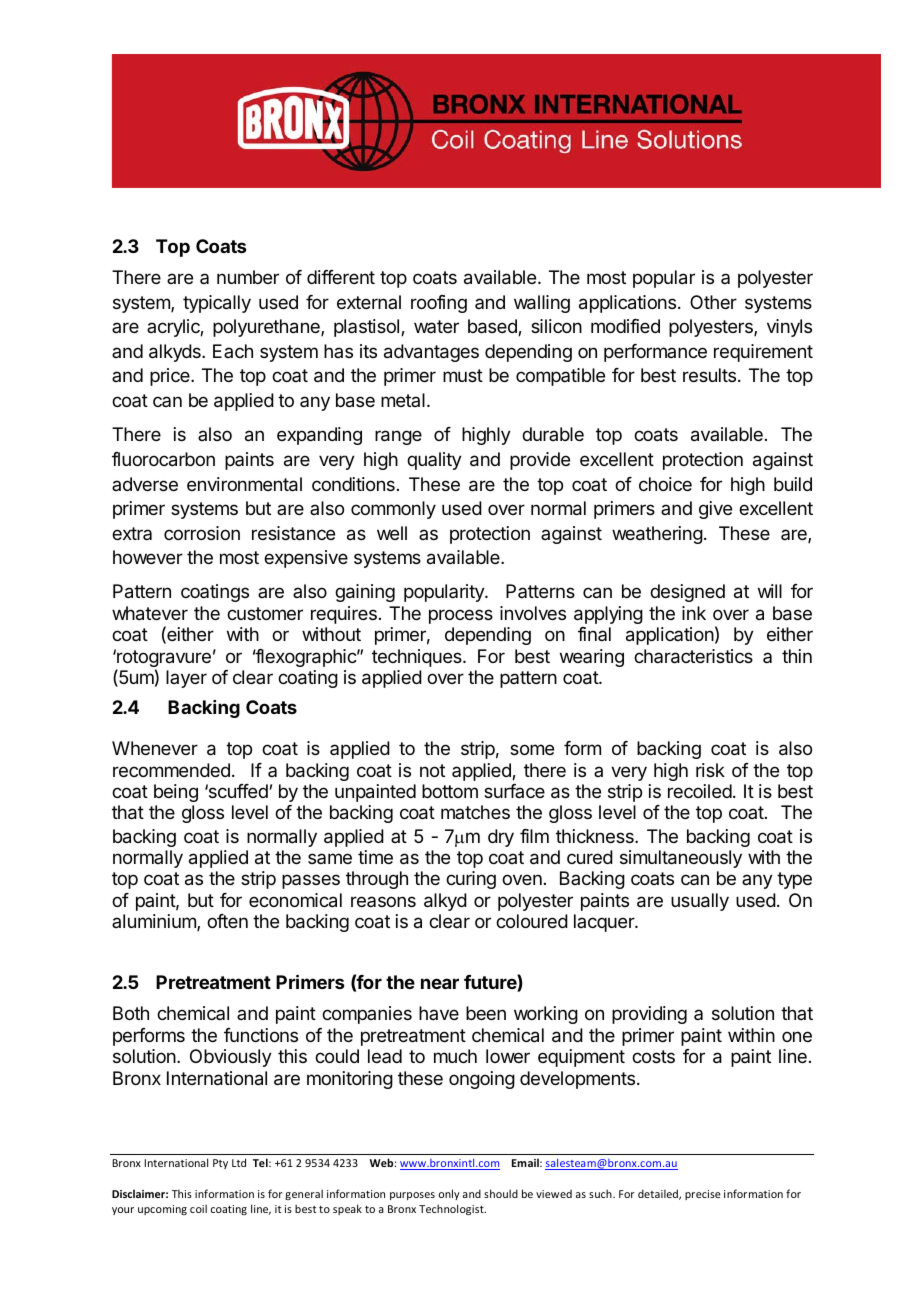 The width and height of the image is (924, 1308). I want to click on Other, so click(713, 302).
